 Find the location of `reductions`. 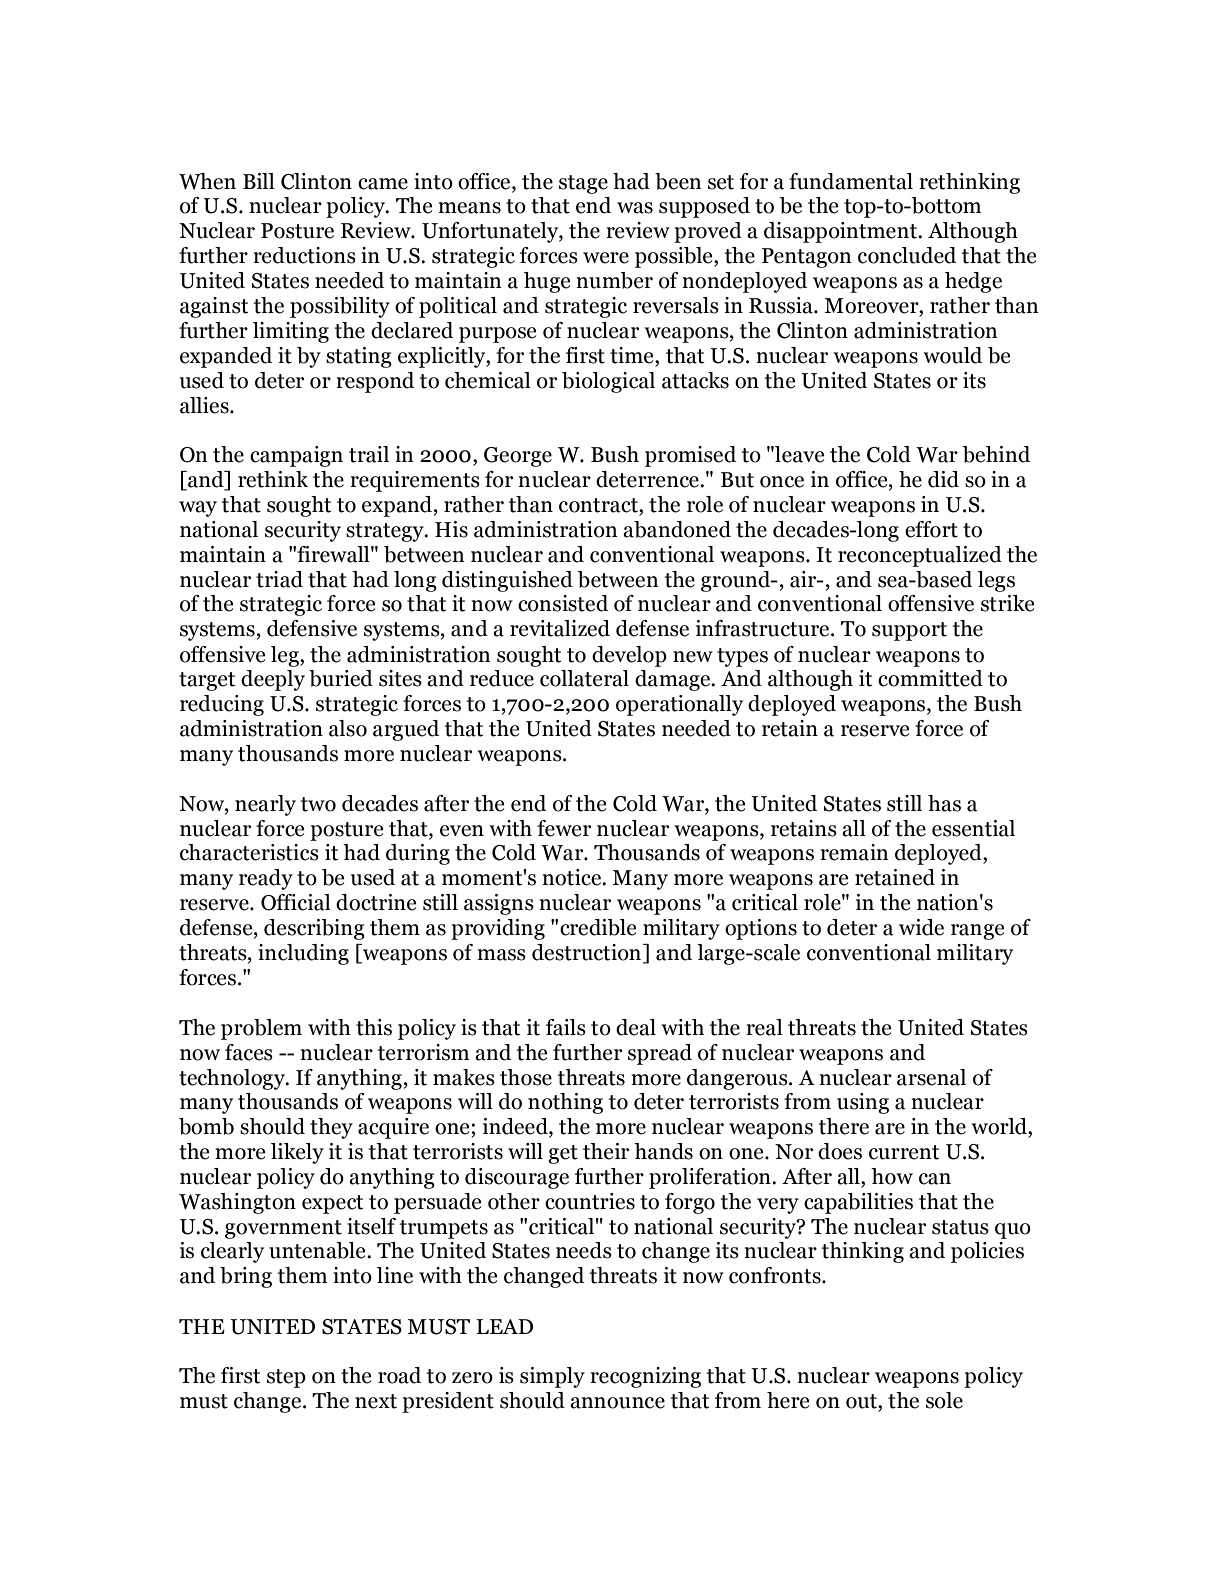

reductions is located at coordinates (304, 255).
